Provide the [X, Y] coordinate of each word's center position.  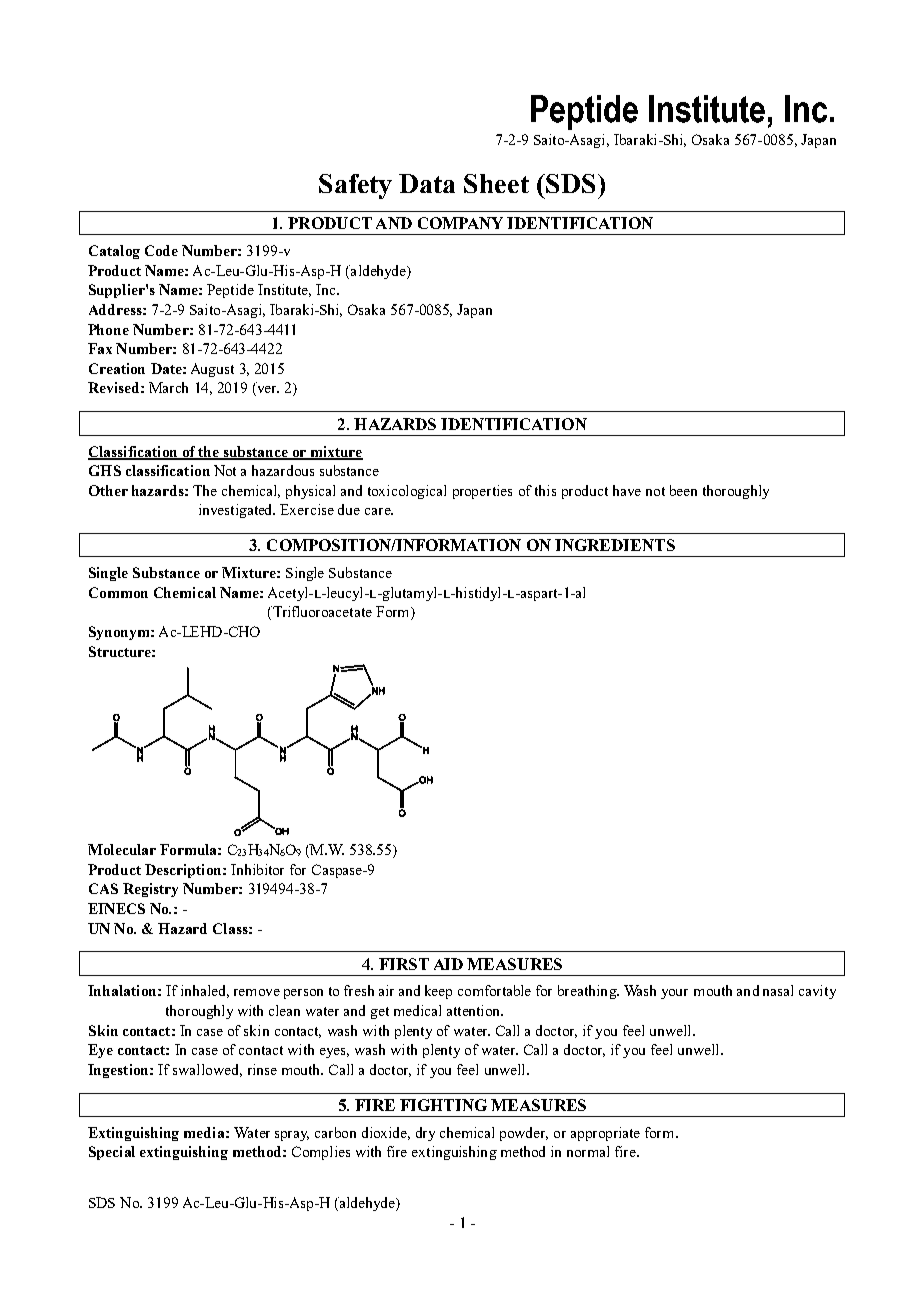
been [683, 490]
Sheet [496, 183]
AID [448, 964]
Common [118, 592]
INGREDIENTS [615, 545]
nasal [778, 990]
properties [482, 492]
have [627, 490]
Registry [150, 890]
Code [161, 250]
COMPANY [460, 223]
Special [112, 1153]
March [168, 387]
